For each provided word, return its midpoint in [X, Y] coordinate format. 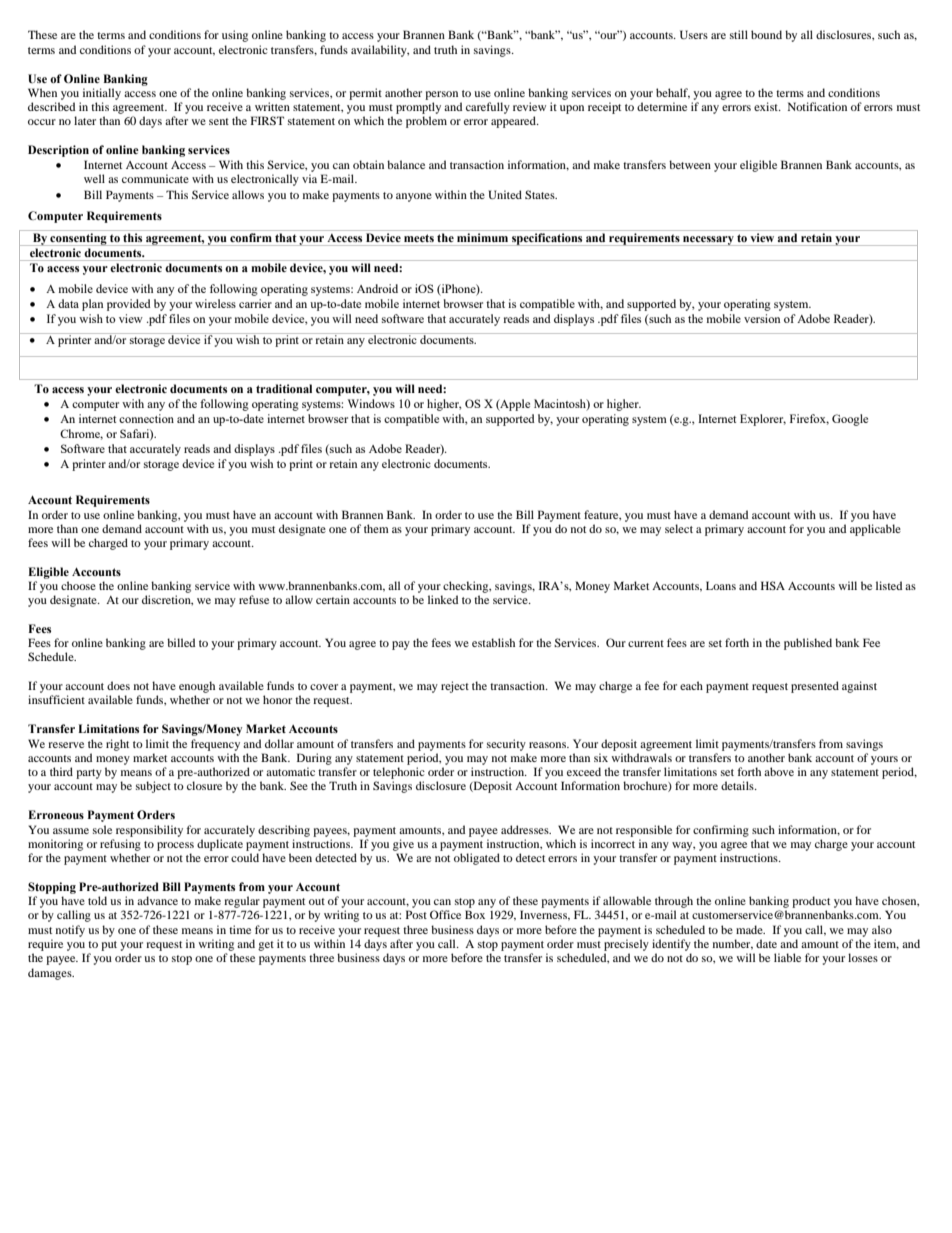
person [441, 95]
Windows [371, 403]
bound [766, 34]
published [808, 644]
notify [70, 931]
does [118, 685]
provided [129, 305]
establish [493, 642]
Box [475, 914]
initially [102, 94]
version [762, 318]
